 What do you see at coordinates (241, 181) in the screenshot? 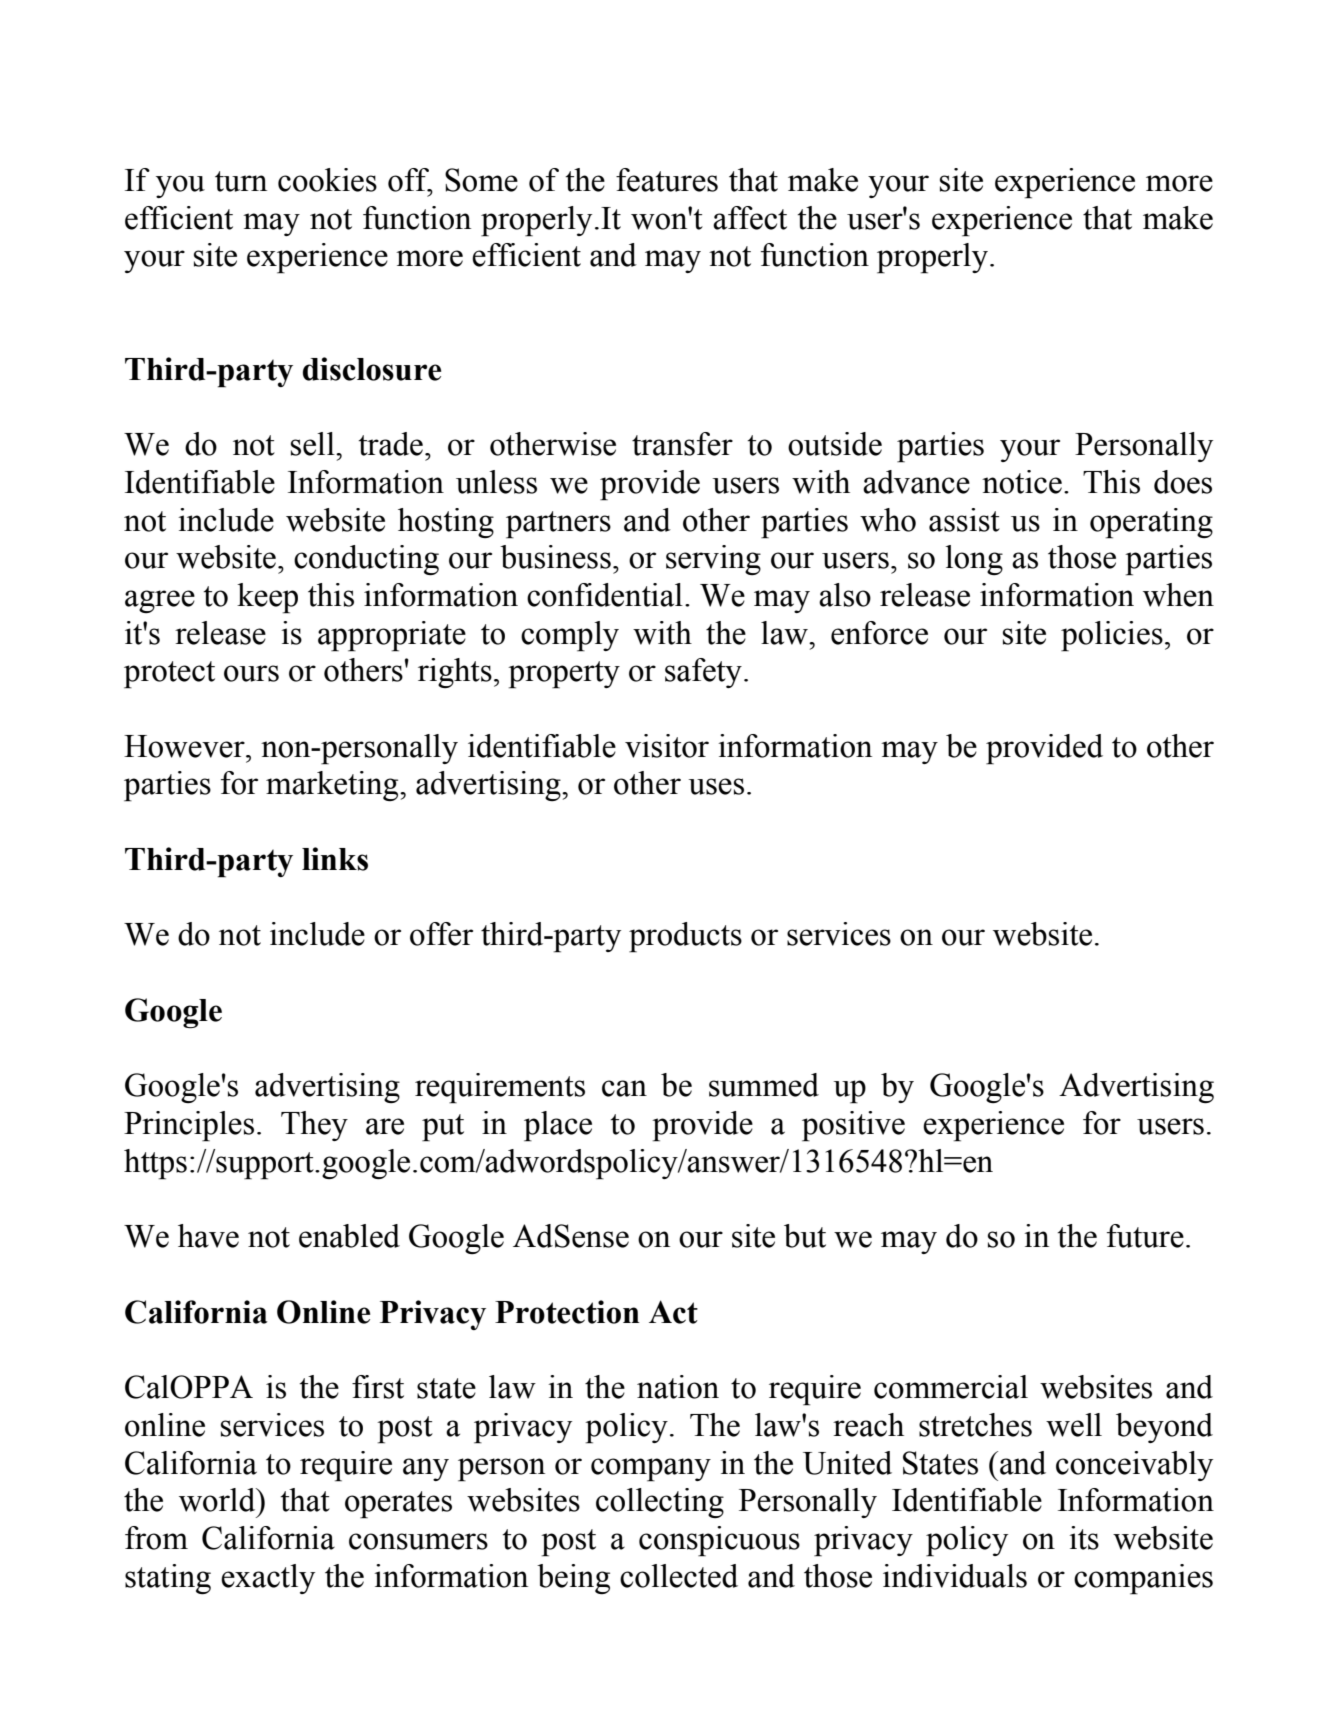
I see `turn` at bounding box center [241, 181].
